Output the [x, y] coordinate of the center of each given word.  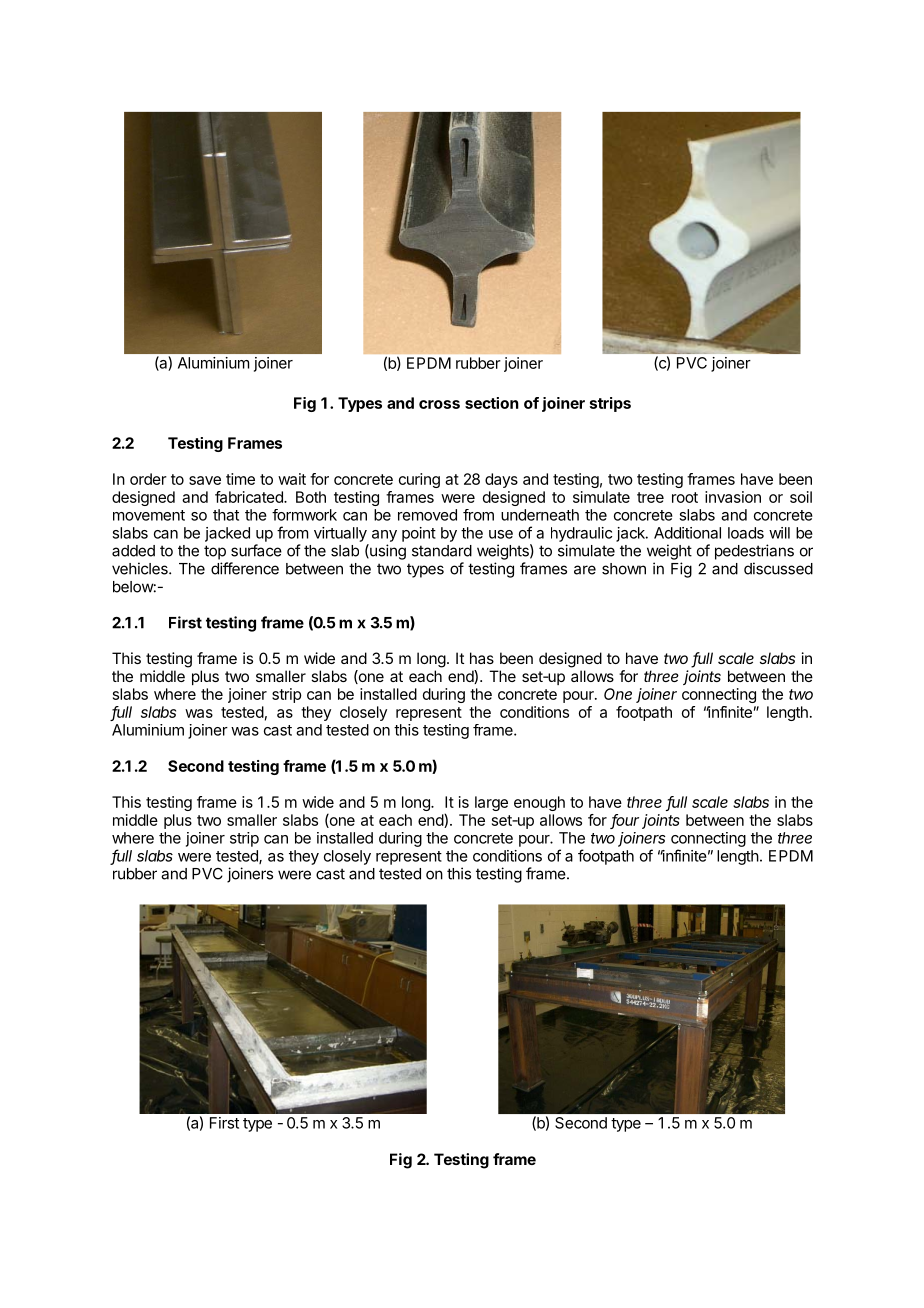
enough [539, 803]
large [491, 803]
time [240, 479]
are [585, 570]
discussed [778, 568]
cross [439, 404]
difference [245, 568]
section [492, 403]
